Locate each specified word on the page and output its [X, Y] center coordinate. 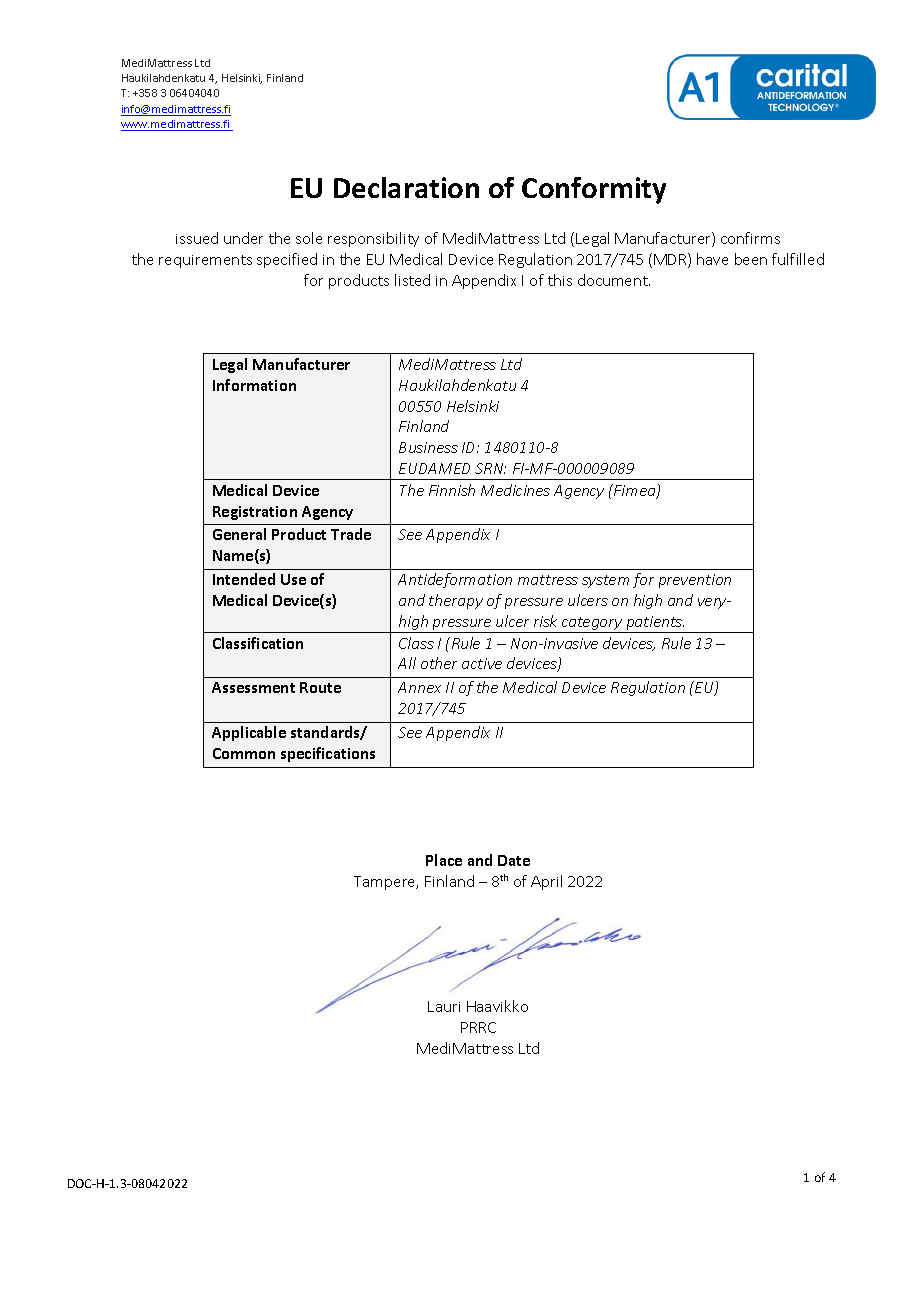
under [243, 238]
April [546, 882]
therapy [456, 601]
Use [293, 579]
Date [514, 860]
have [712, 259]
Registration [255, 513]
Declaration [406, 187]
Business [428, 447]
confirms [750, 238]
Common [244, 753]
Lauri [444, 1006]
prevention [695, 581]
